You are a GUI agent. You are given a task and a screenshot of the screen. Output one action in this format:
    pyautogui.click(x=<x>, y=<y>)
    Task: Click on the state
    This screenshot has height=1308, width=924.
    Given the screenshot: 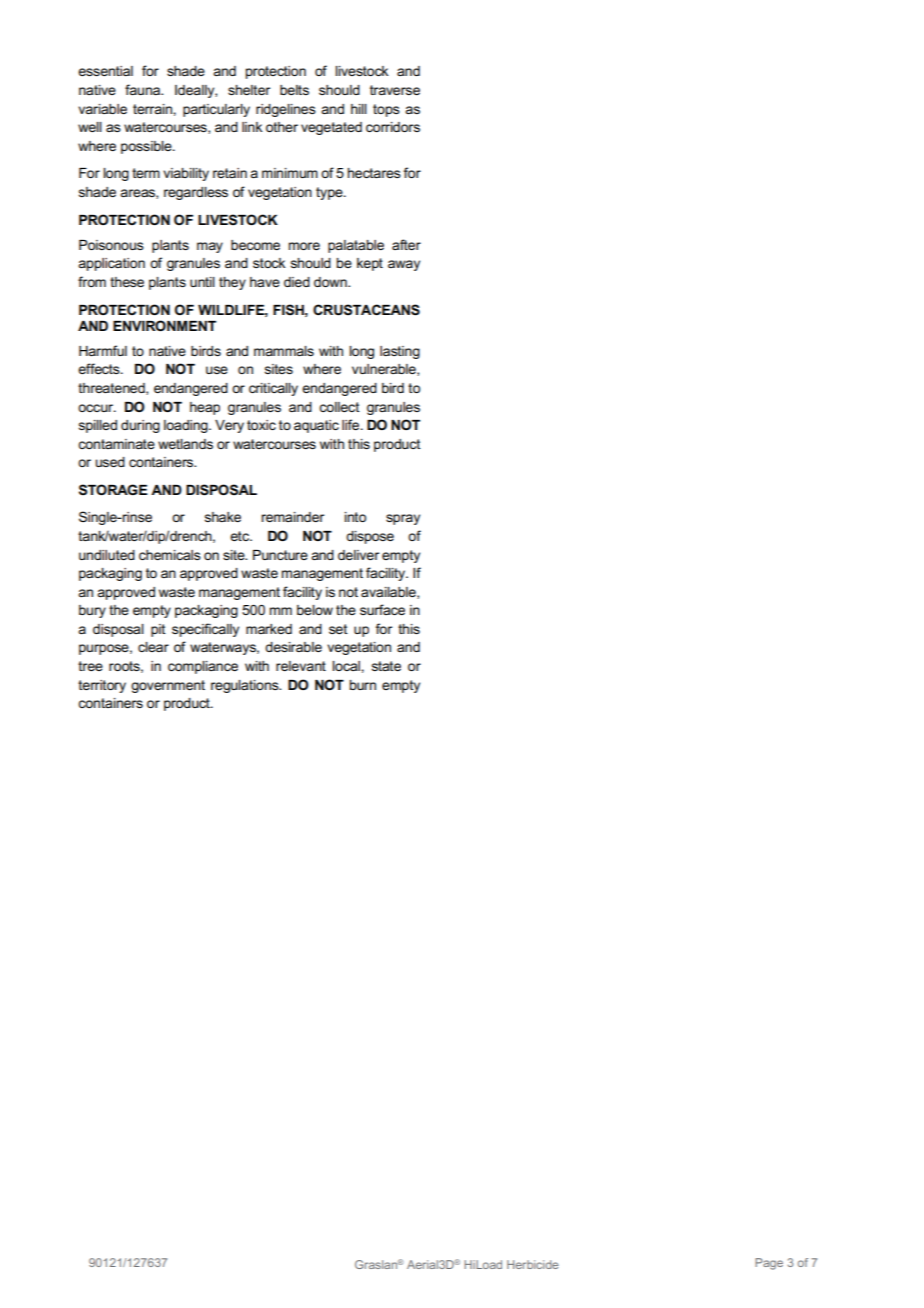 What is the action you would take?
    pyautogui.click(x=386, y=666)
